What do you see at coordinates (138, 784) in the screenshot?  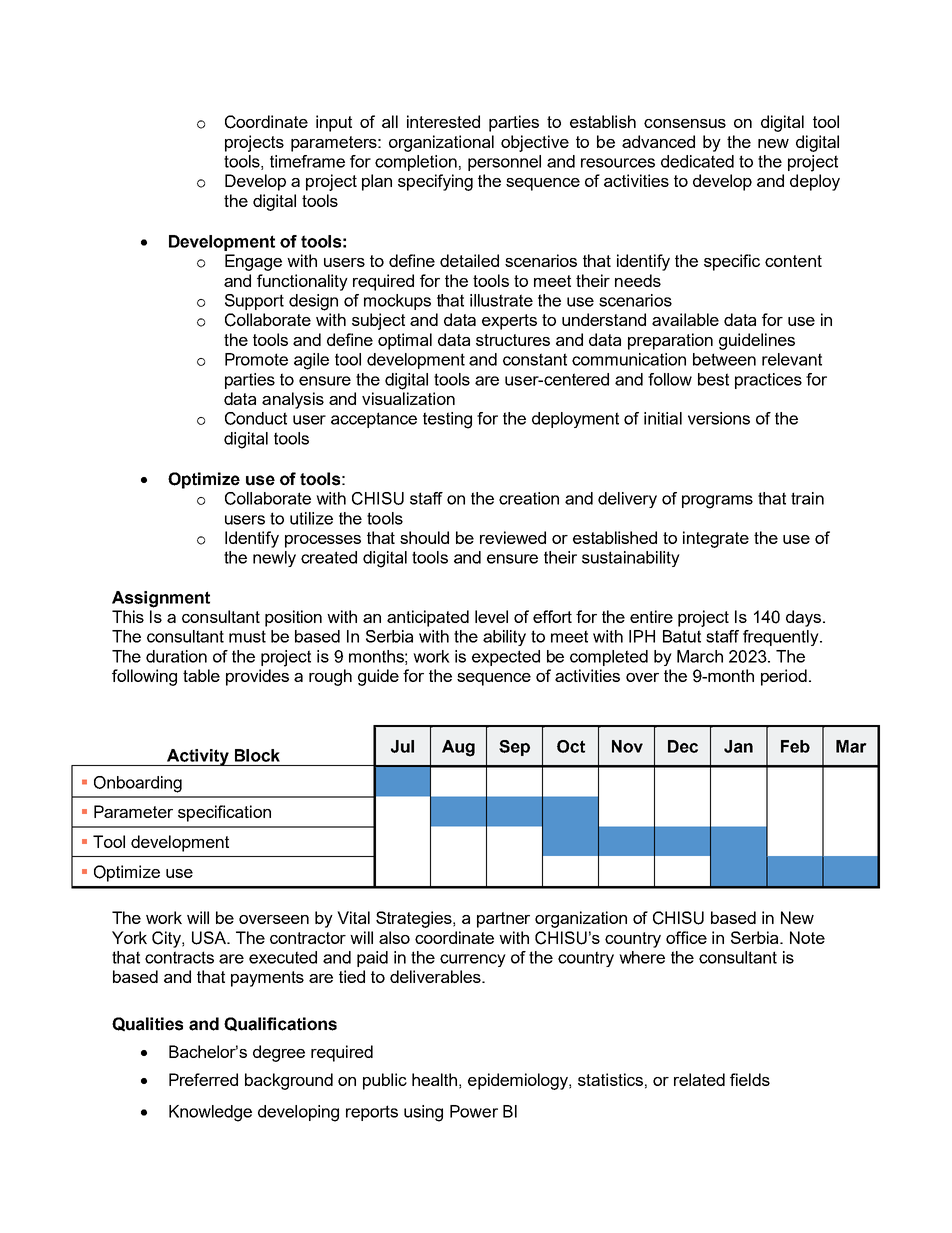 I see `Onboarding` at bounding box center [138, 784].
